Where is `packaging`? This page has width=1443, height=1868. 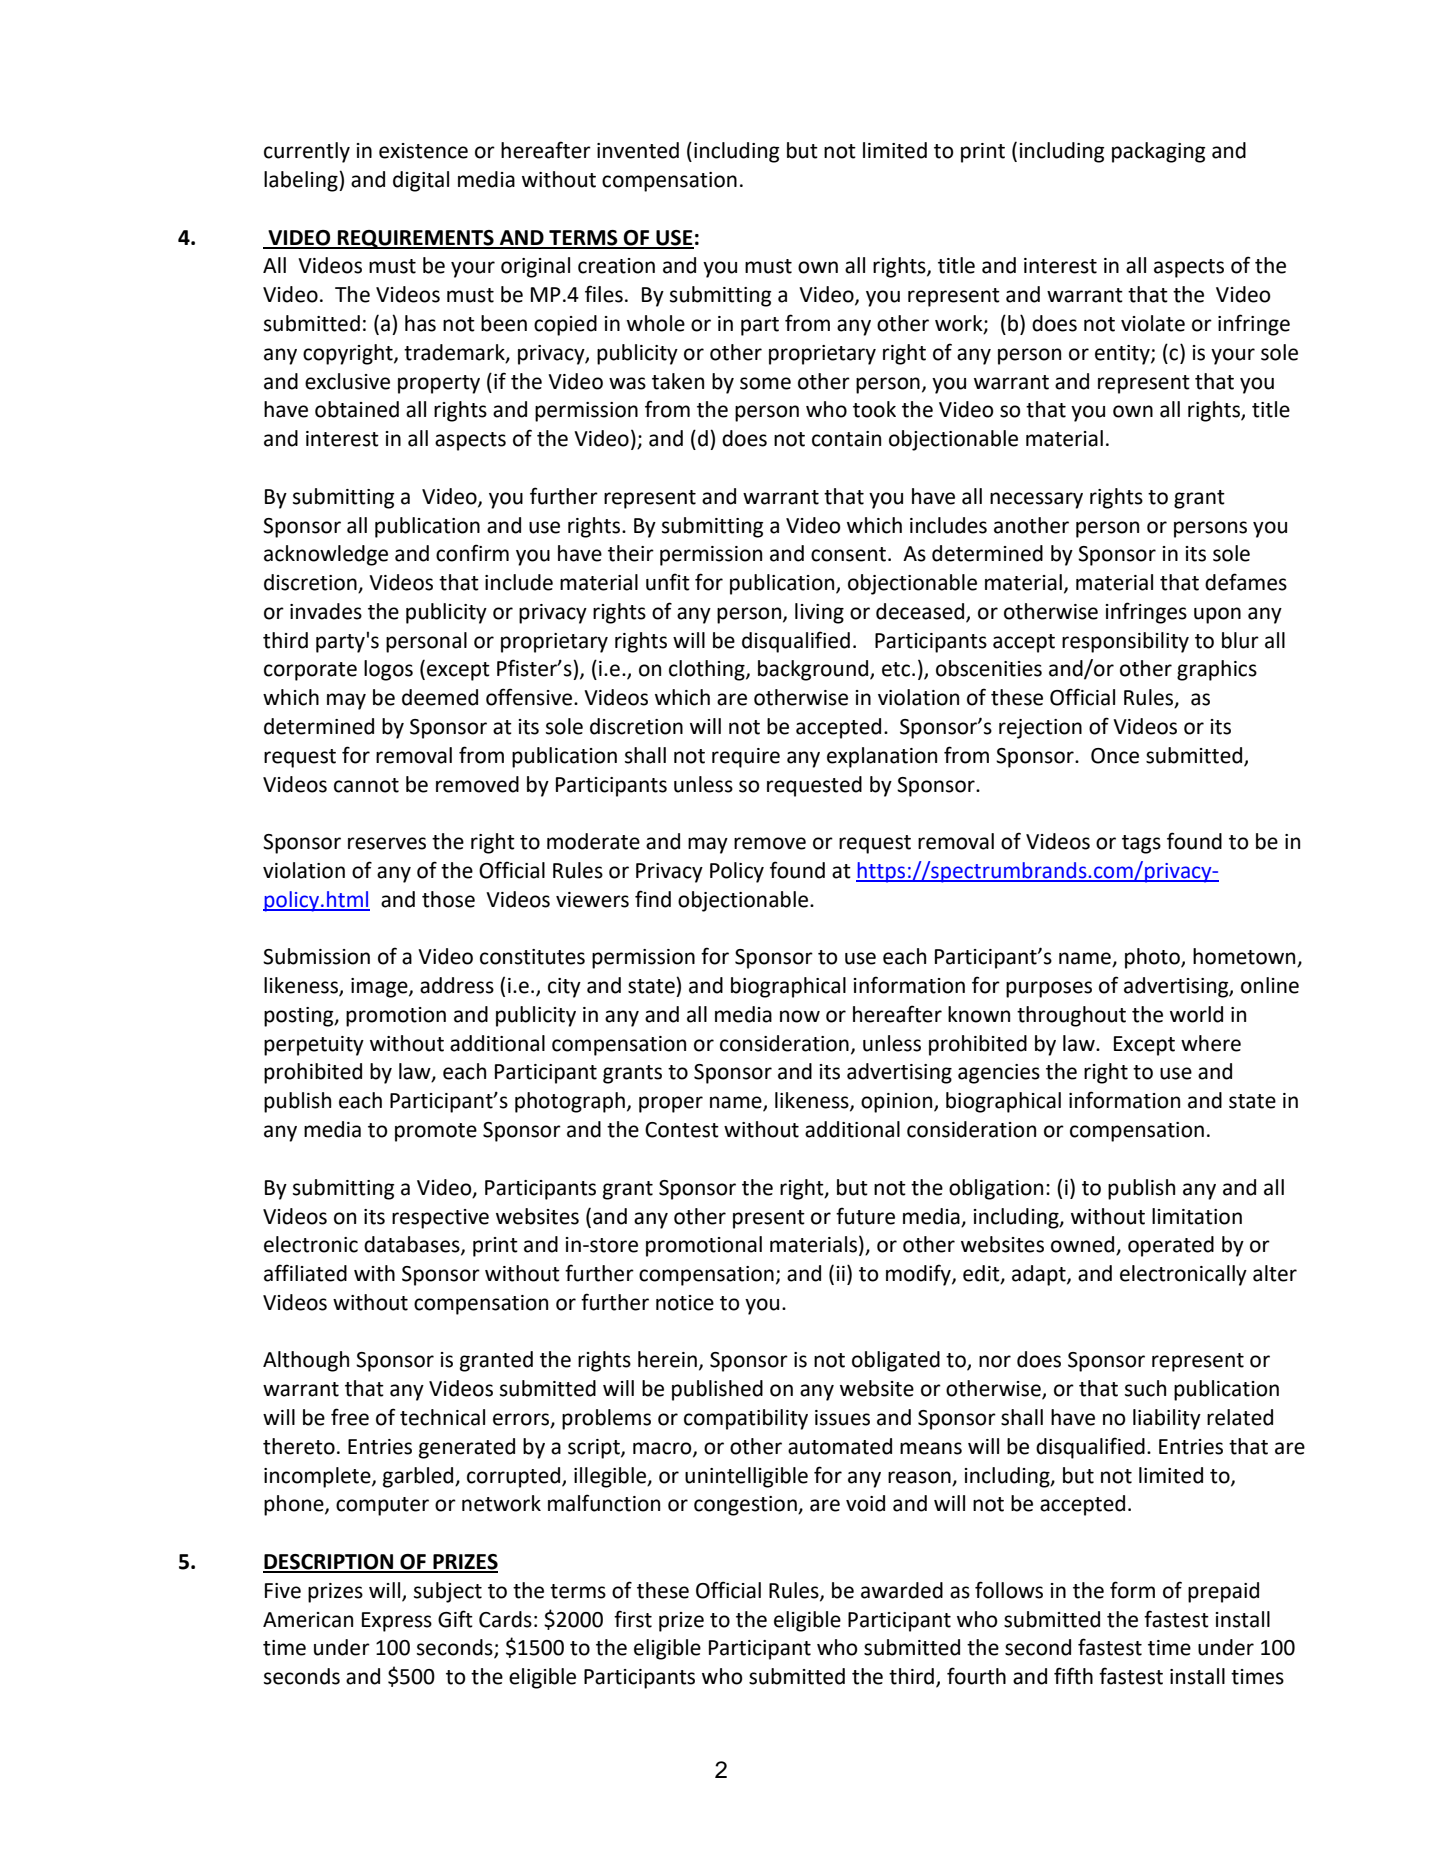 packaging is located at coordinates (1158, 152).
